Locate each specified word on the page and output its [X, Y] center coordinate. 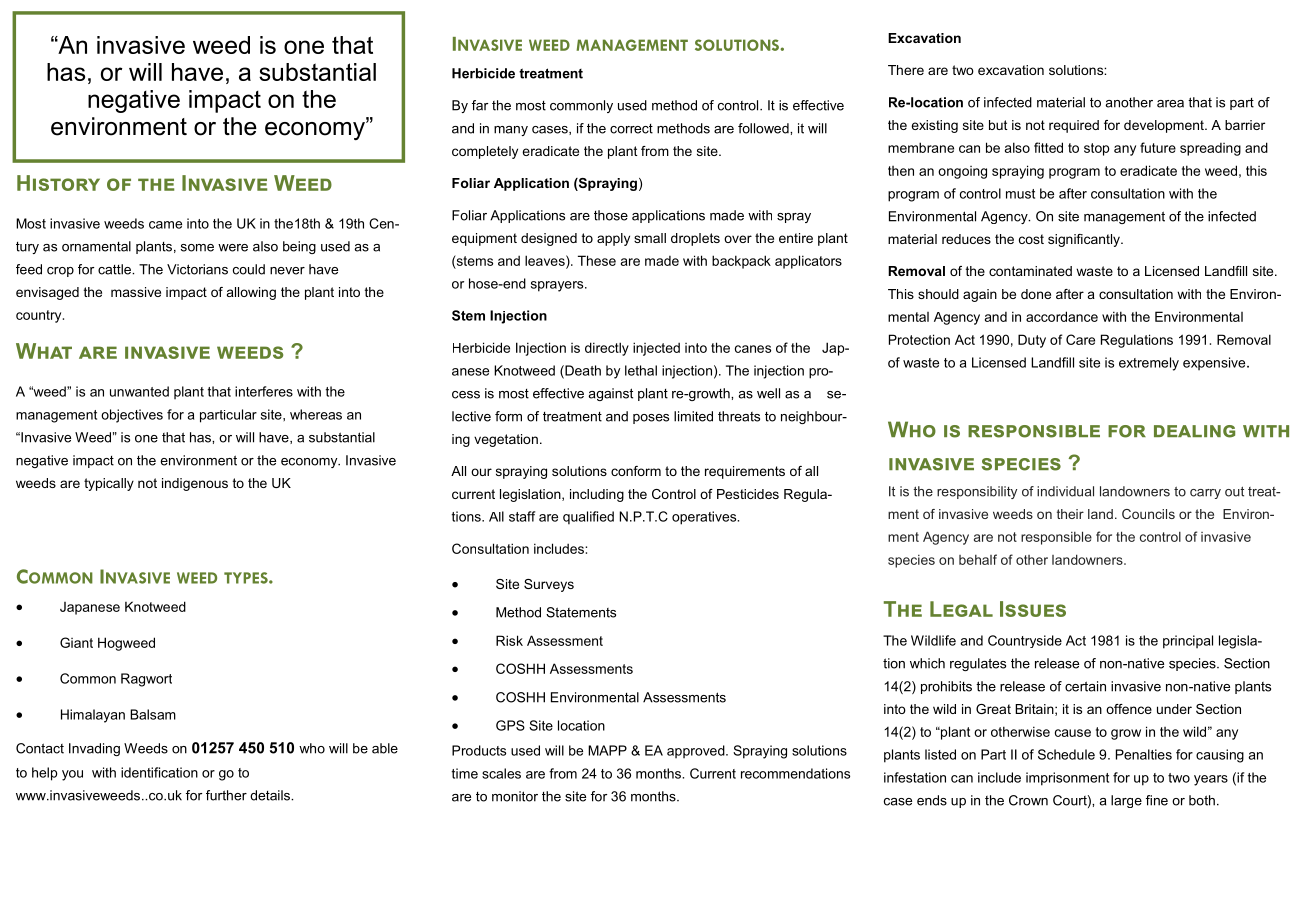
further [226, 795]
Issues [1033, 609]
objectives [132, 416]
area [1170, 104]
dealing [1194, 431]
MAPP [607, 750]
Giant [76, 642]
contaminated [1030, 271]
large [1126, 801]
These [597, 260]
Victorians [197, 269]
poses [651, 419]
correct [631, 129]
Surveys [549, 585]
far [480, 105]
